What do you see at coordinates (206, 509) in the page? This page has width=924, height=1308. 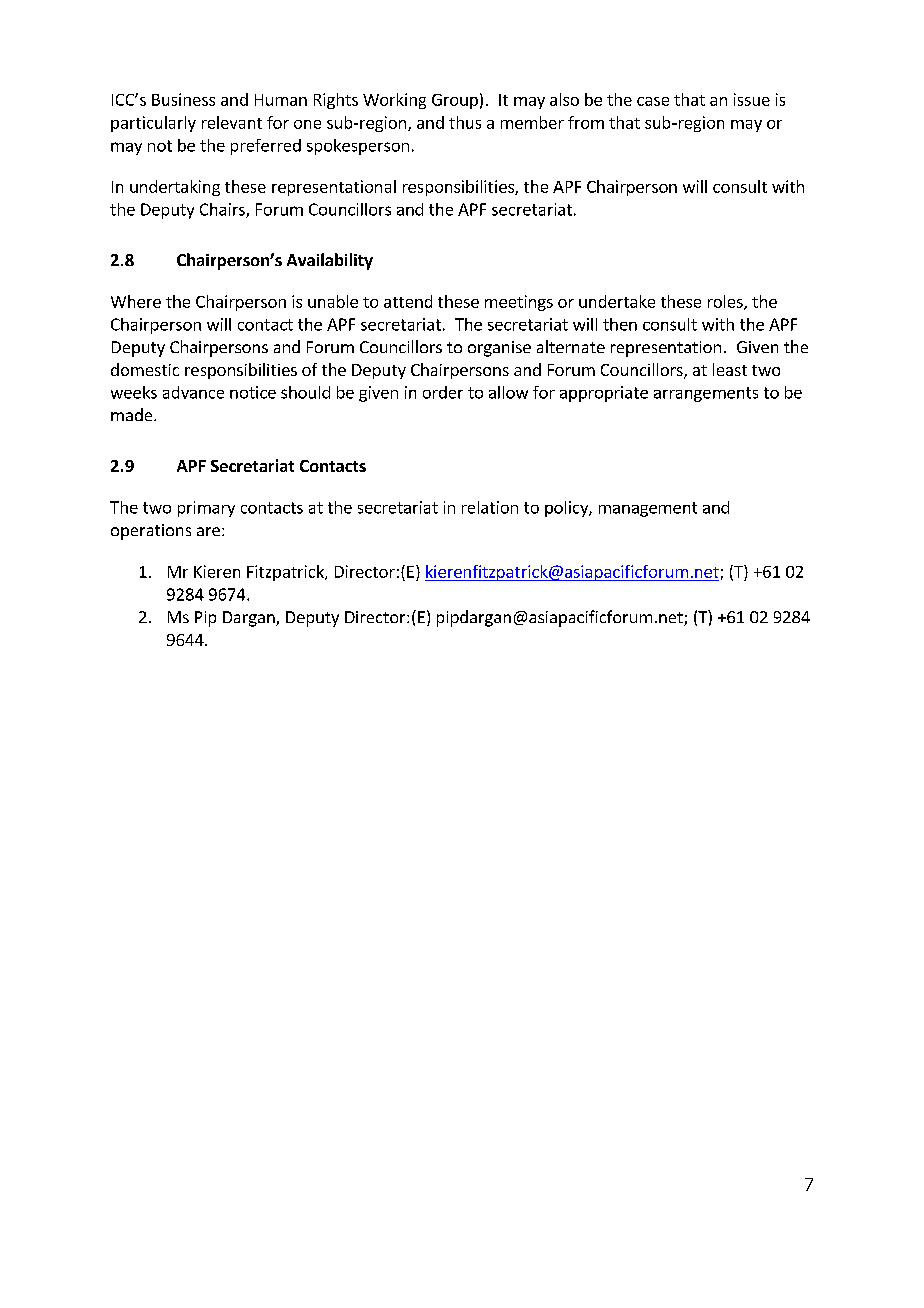 I see `primary` at bounding box center [206, 509].
